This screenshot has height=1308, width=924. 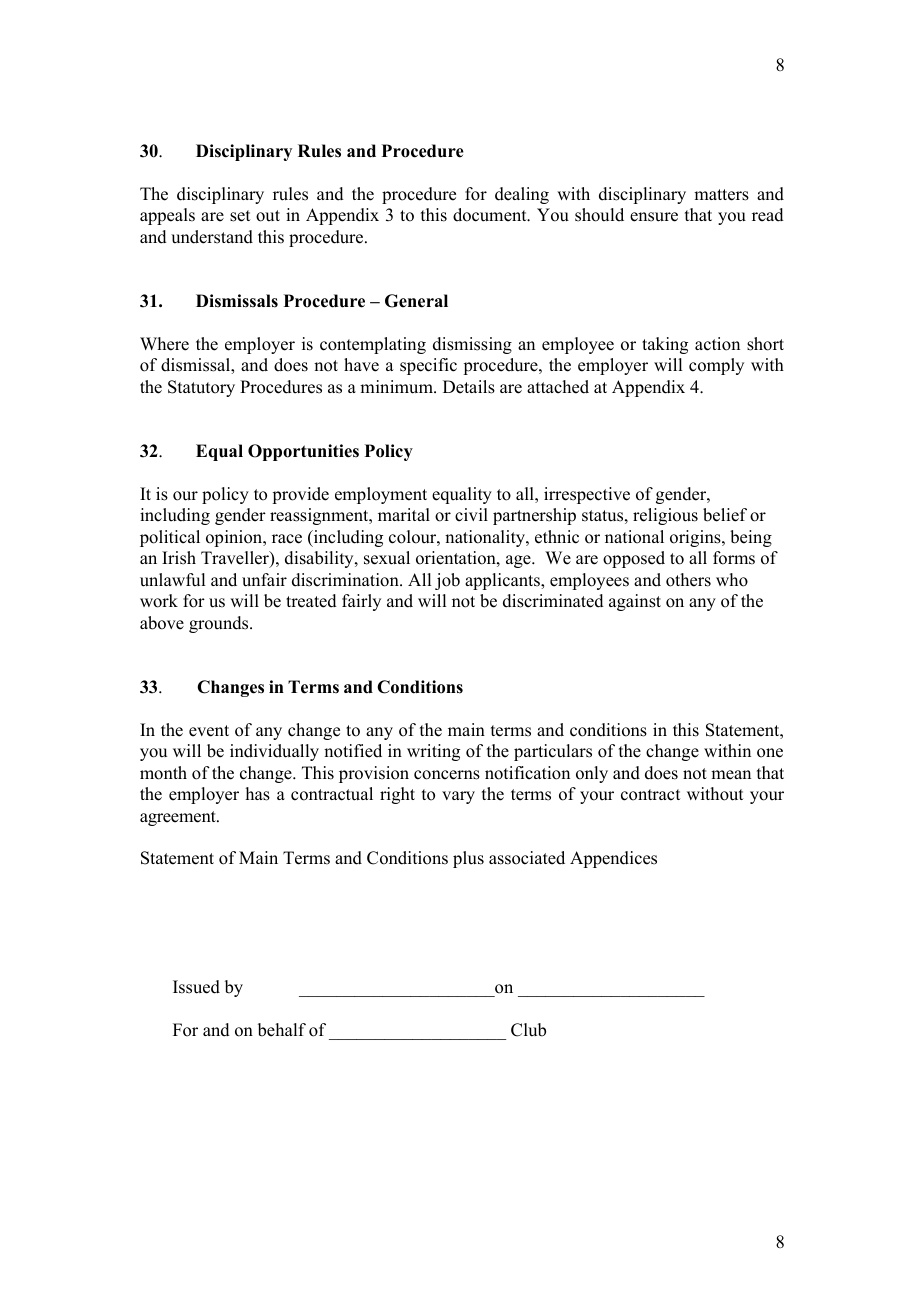 I want to click on Issued, so click(x=196, y=987).
